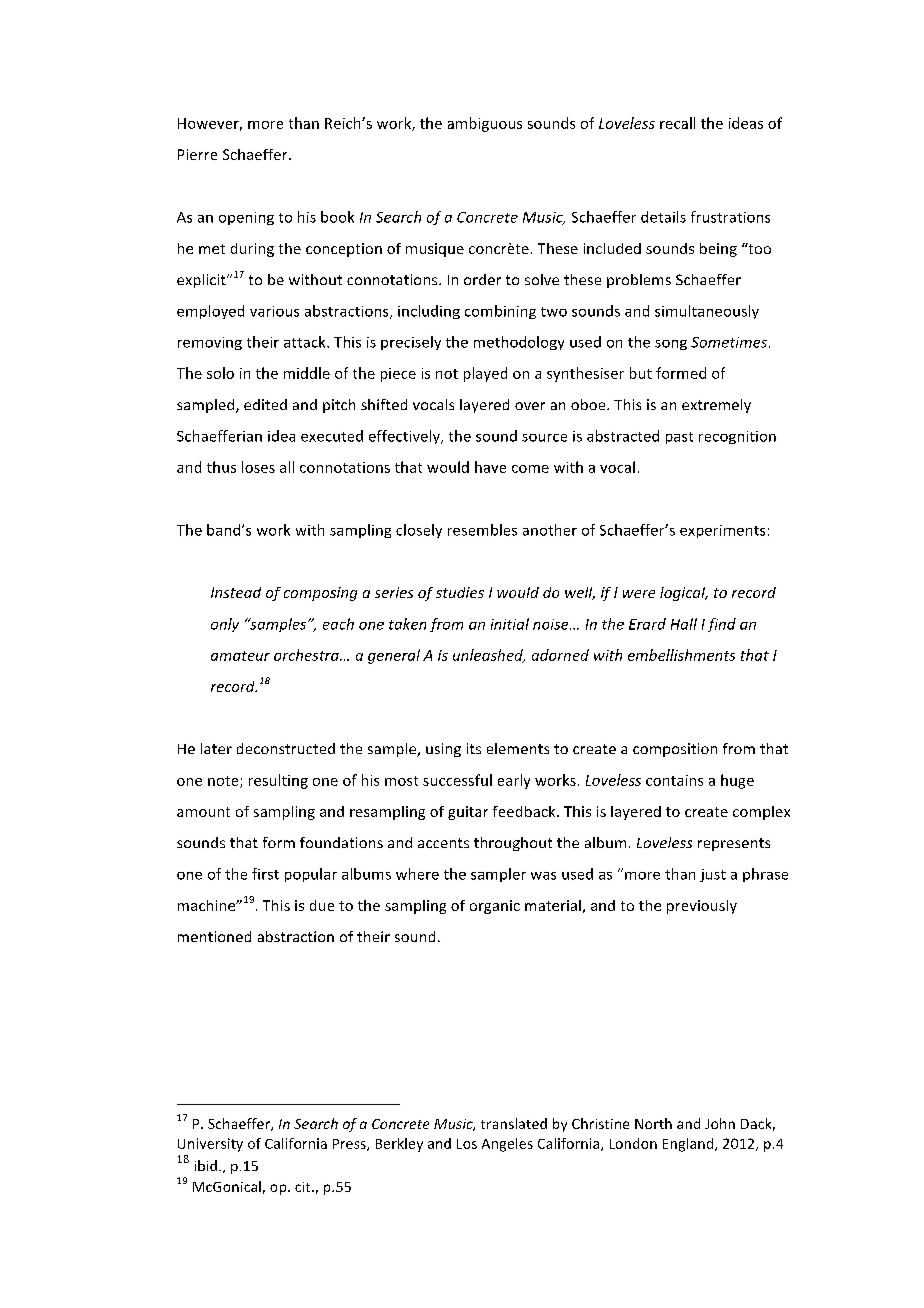  I want to click on first, so click(265, 874).
